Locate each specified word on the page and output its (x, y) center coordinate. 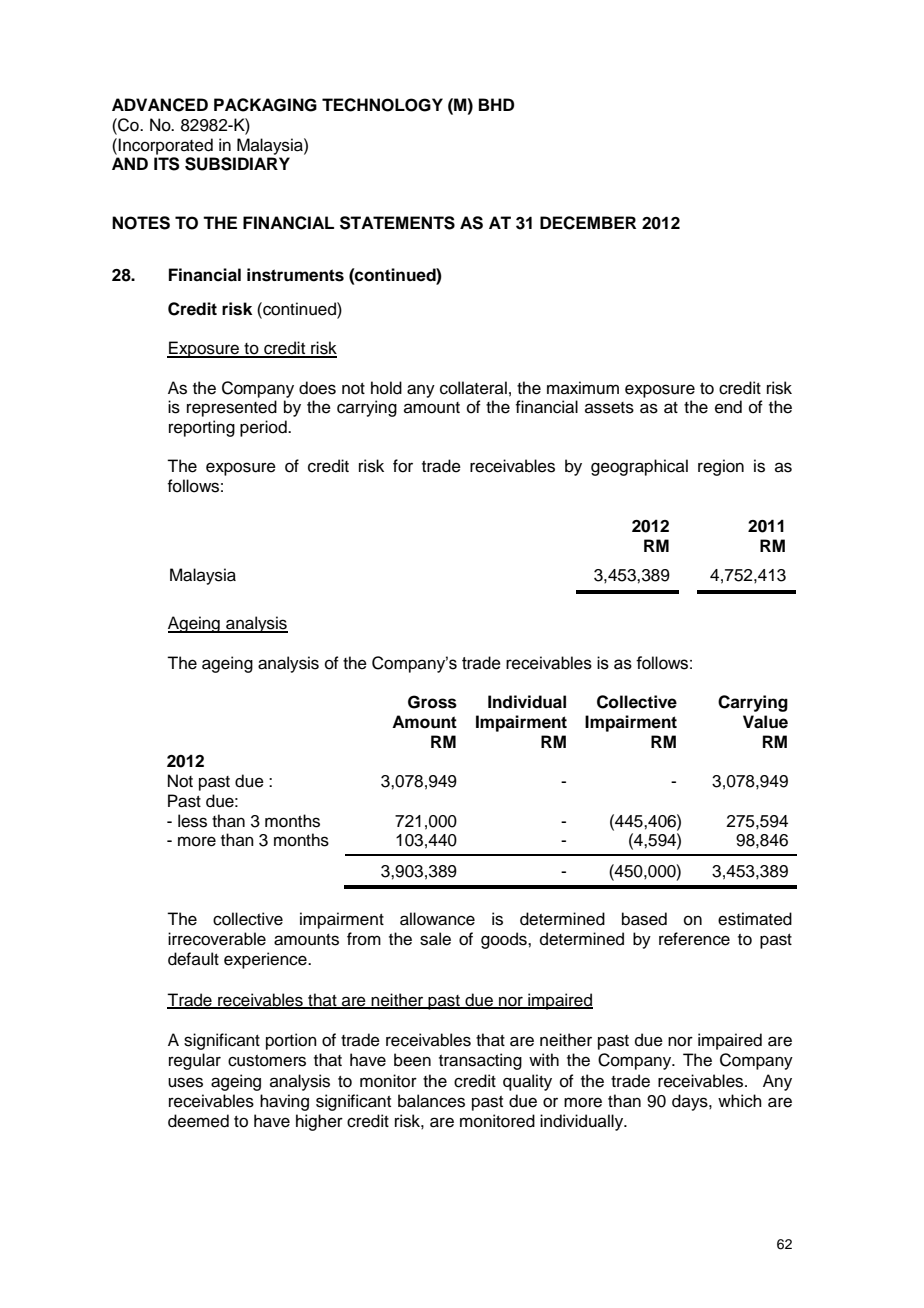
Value (765, 722)
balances (431, 1101)
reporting (202, 428)
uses (185, 1082)
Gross (432, 702)
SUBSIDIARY (237, 164)
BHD (496, 104)
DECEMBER (588, 223)
